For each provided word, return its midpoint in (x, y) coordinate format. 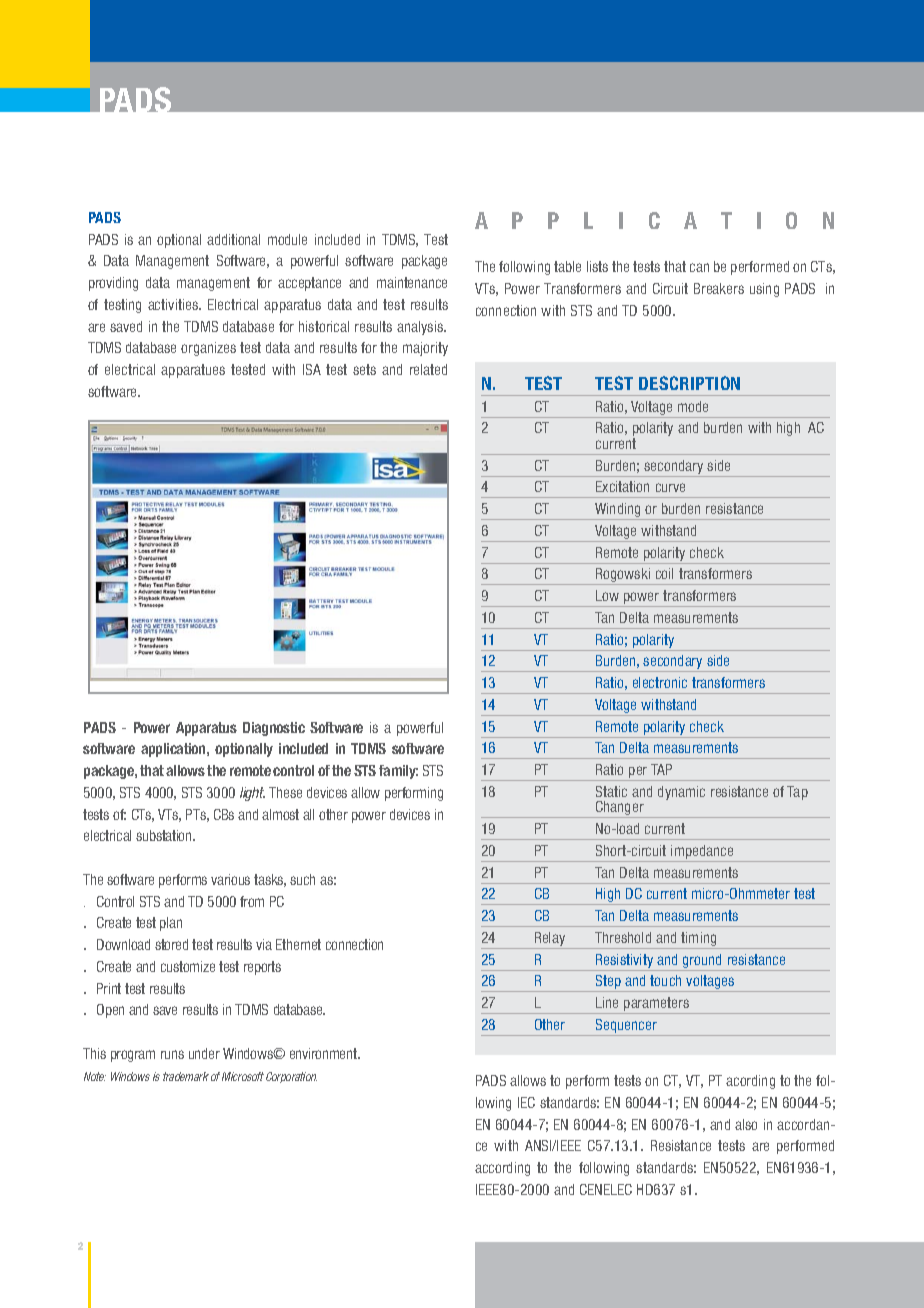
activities (174, 304)
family (398, 772)
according (502, 1169)
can (699, 267)
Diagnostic (274, 729)
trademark (186, 1076)
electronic (660, 682)
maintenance (412, 282)
